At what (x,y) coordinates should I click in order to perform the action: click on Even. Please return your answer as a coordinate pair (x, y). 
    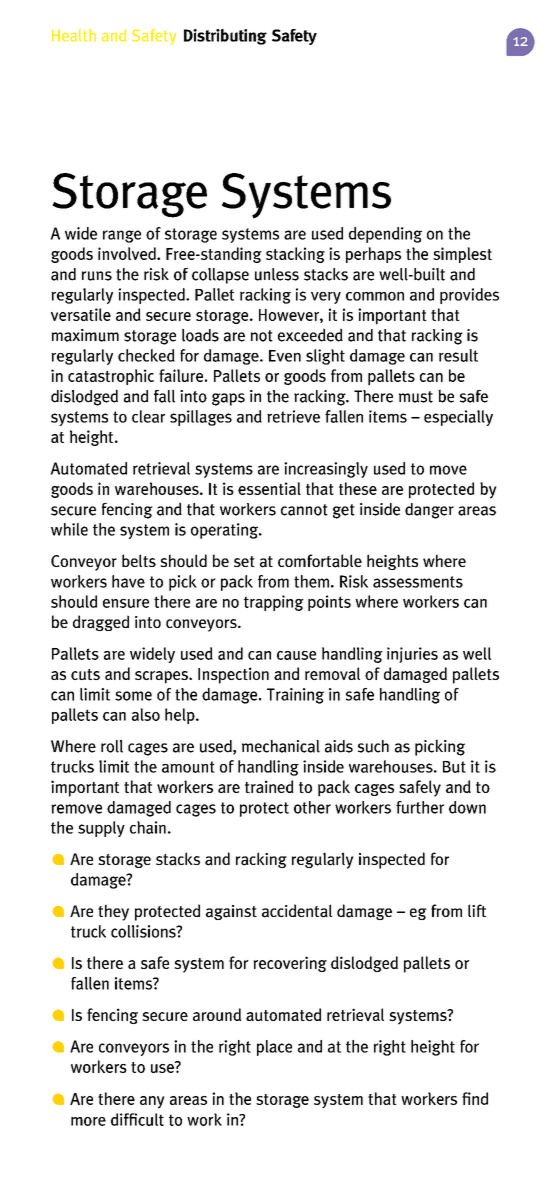
    Looking at the image, I should click on (285, 356).
